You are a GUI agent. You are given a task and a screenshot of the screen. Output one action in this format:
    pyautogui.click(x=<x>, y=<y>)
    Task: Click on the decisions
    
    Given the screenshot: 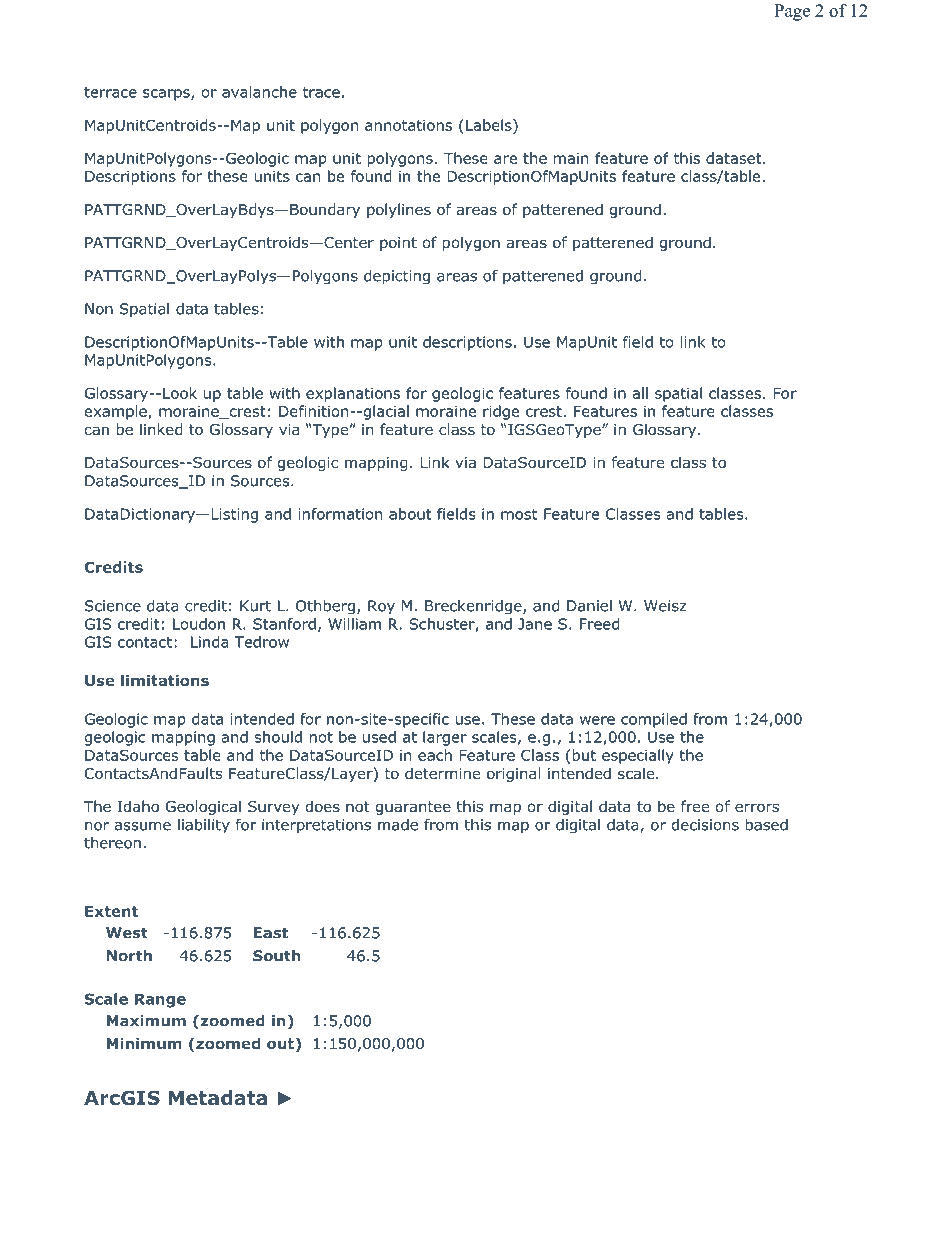 What is the action you would take?
    pyautogui.click(x=705, y=825)
